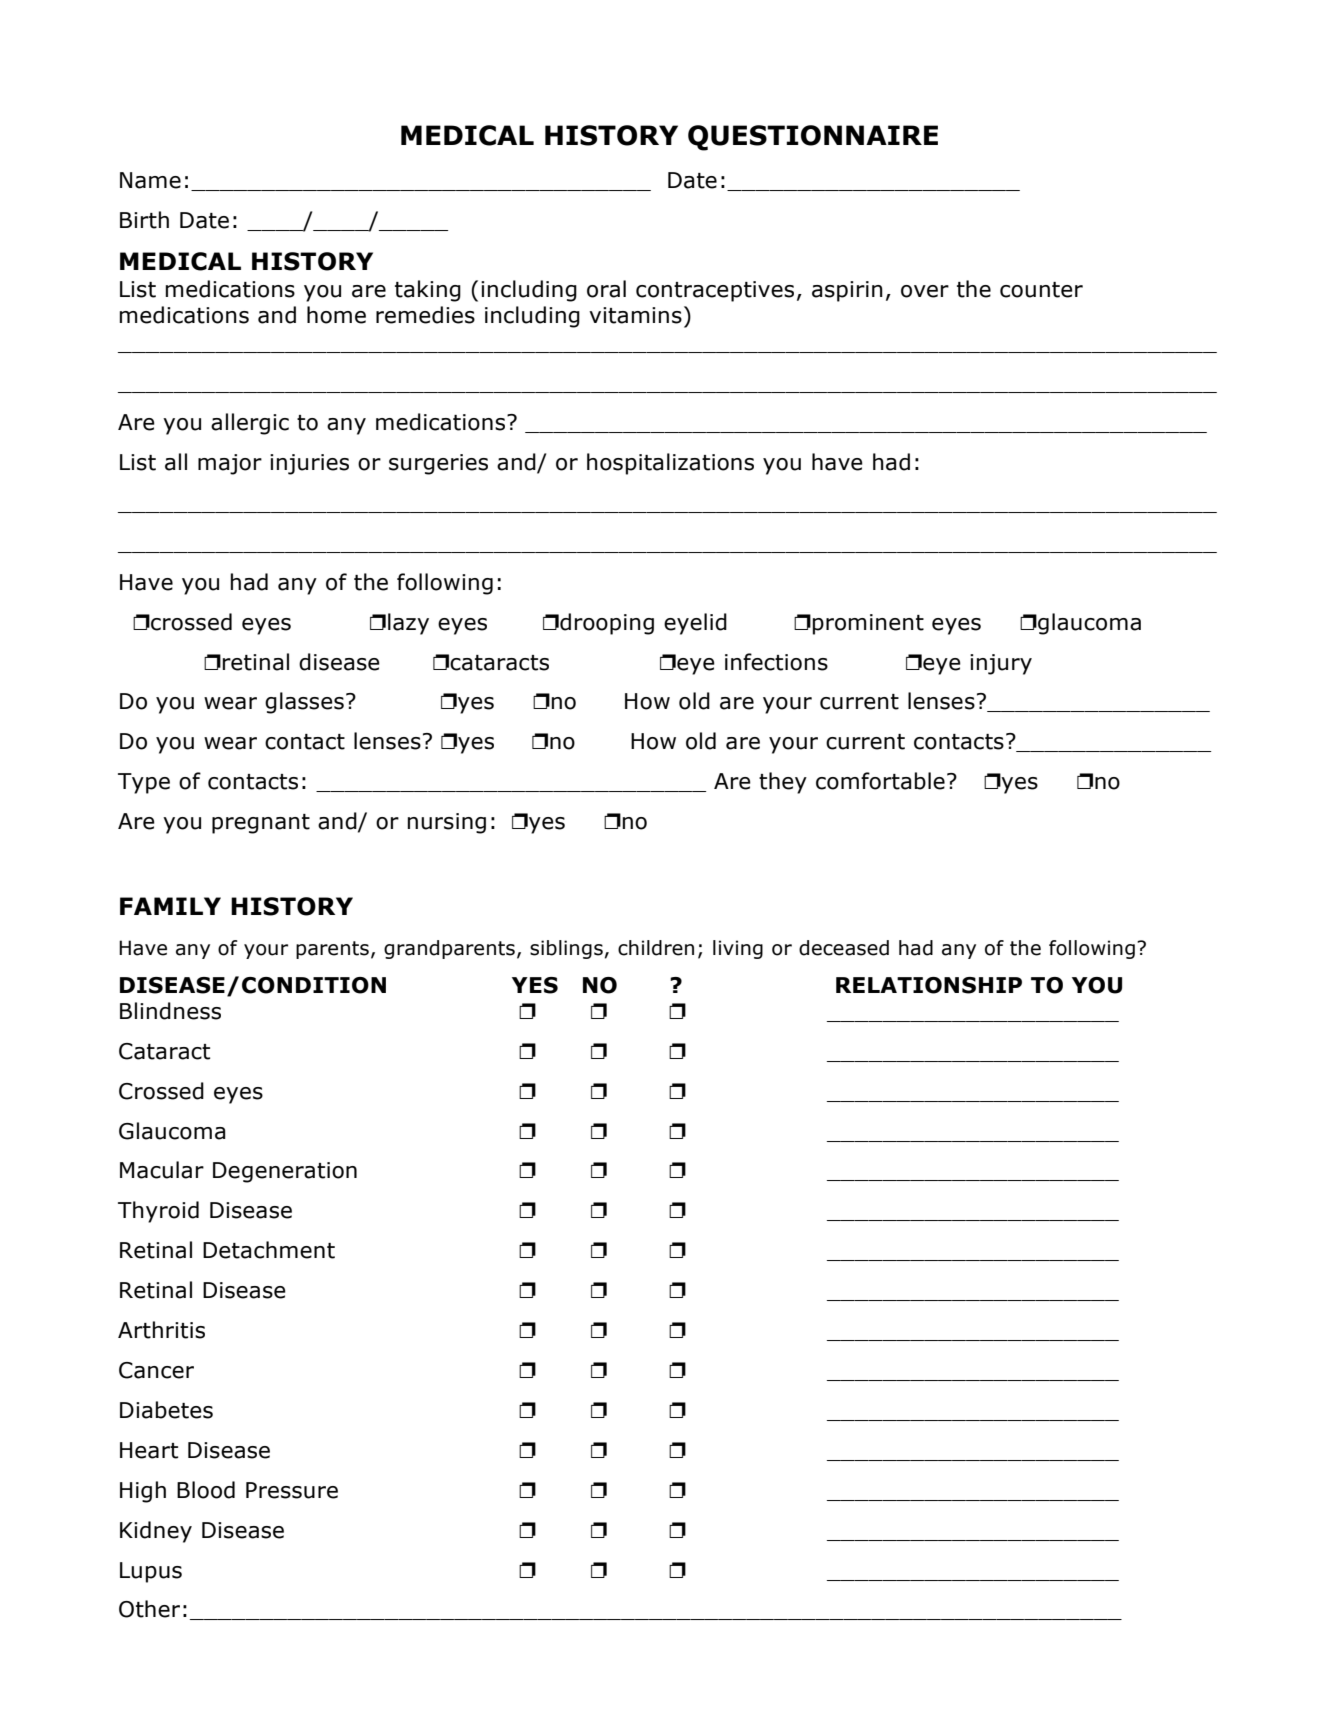 The image size is (1339, 1733). What do you see at coordinates (566, 949) in the screenshot?
I see `siblings` at bounding box center [566, 949].
